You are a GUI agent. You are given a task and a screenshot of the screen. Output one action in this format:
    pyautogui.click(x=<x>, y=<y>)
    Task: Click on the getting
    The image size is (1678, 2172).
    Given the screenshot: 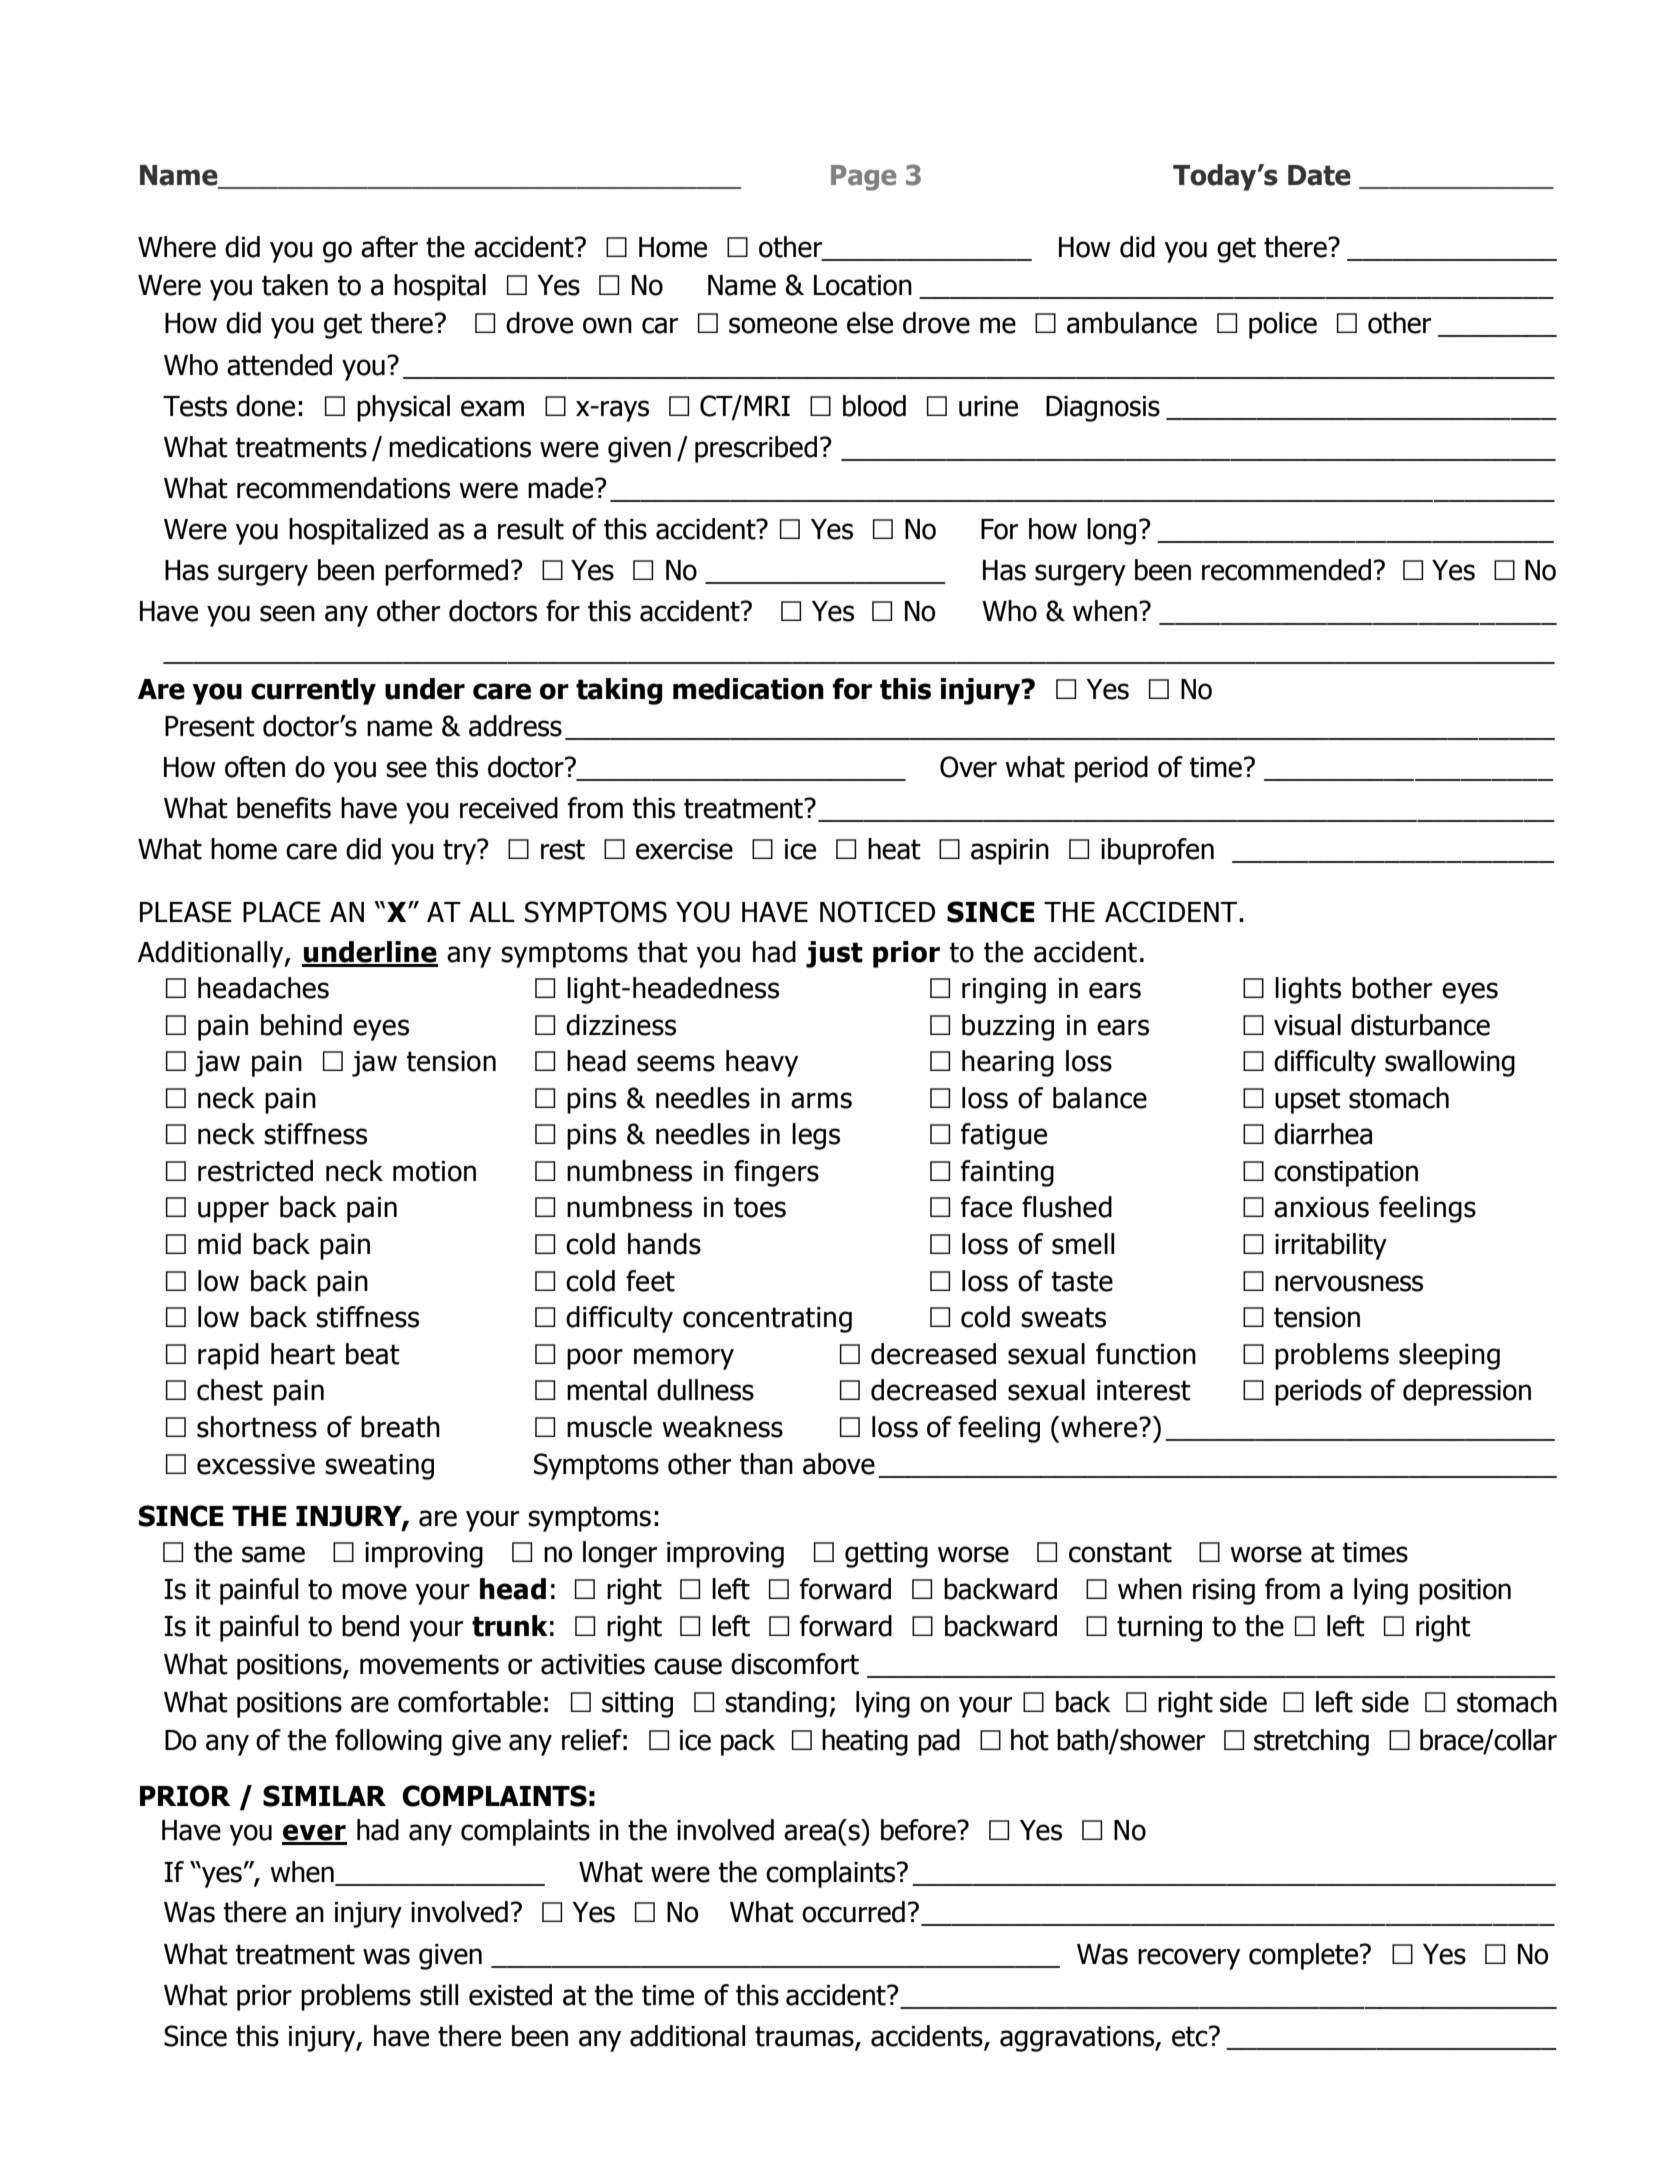 What is the action you would take?
    pyautogui.click(x=886, y=1555)
